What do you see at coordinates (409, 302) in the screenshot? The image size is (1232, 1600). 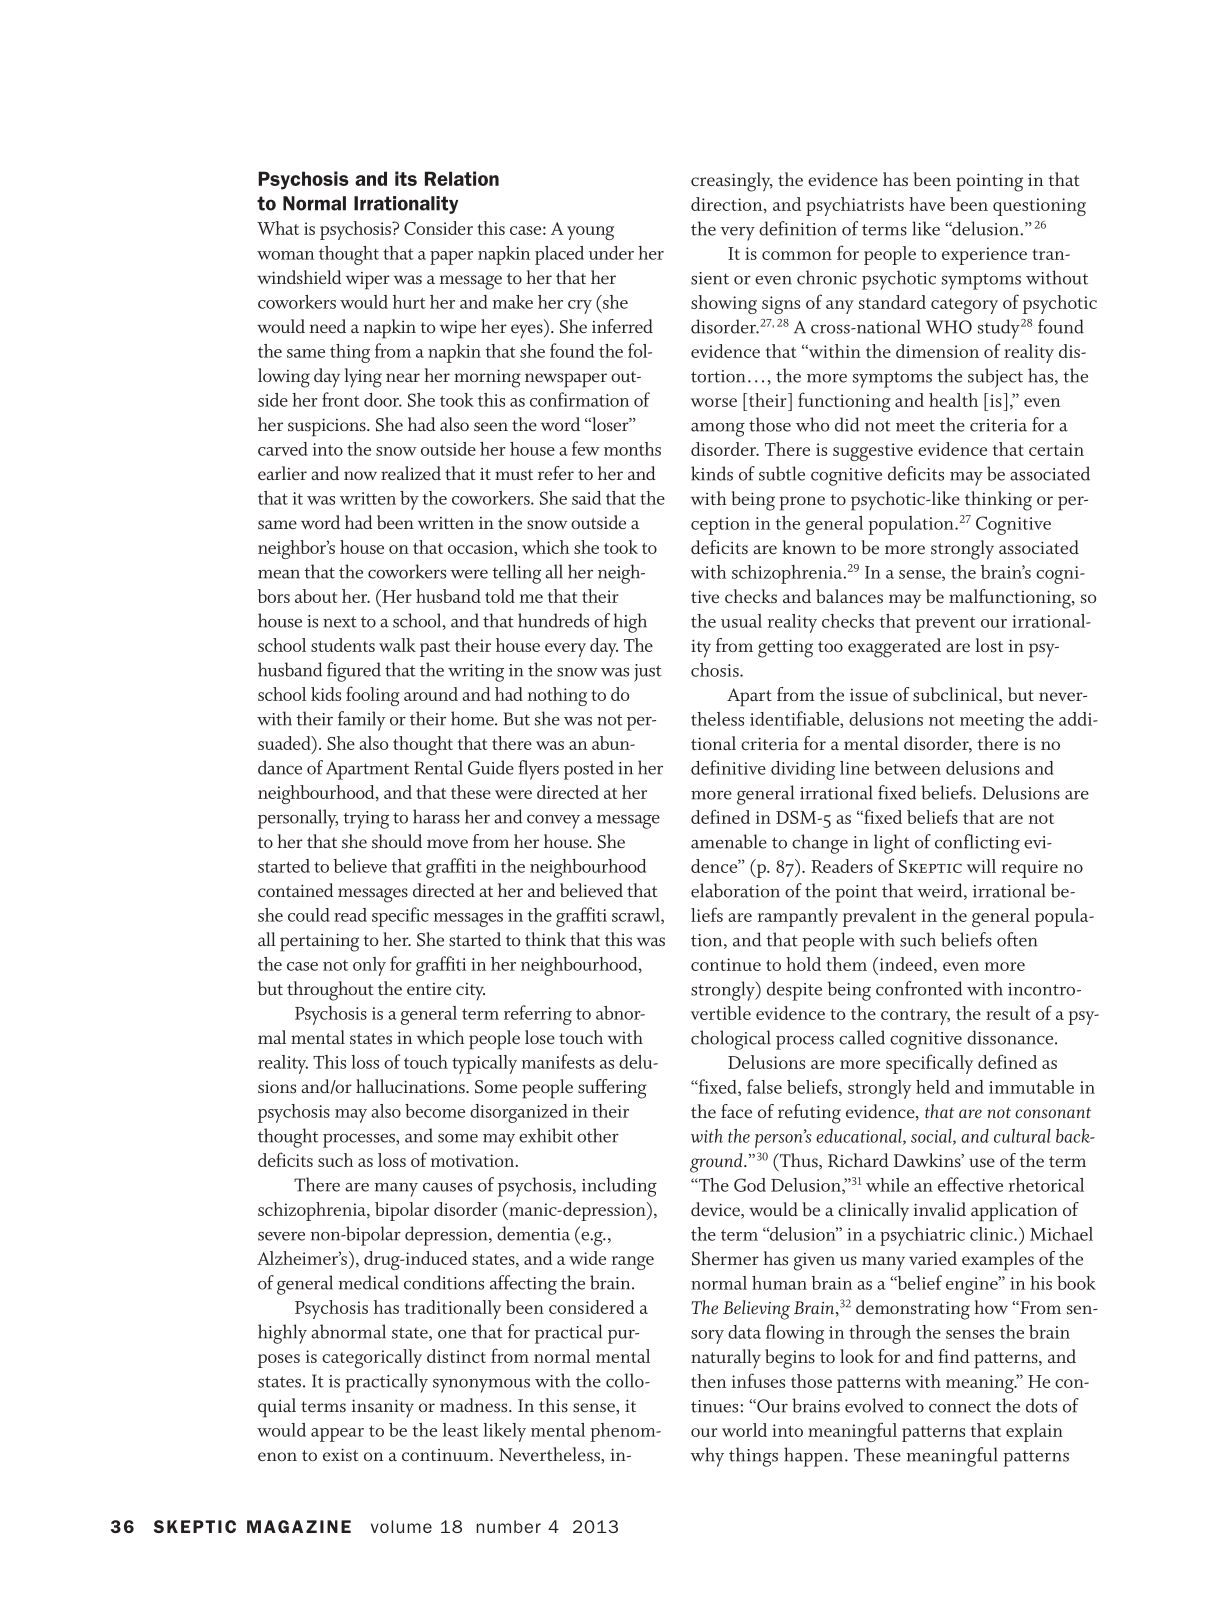 I see `hurt` at bounding box center [409, 302].
